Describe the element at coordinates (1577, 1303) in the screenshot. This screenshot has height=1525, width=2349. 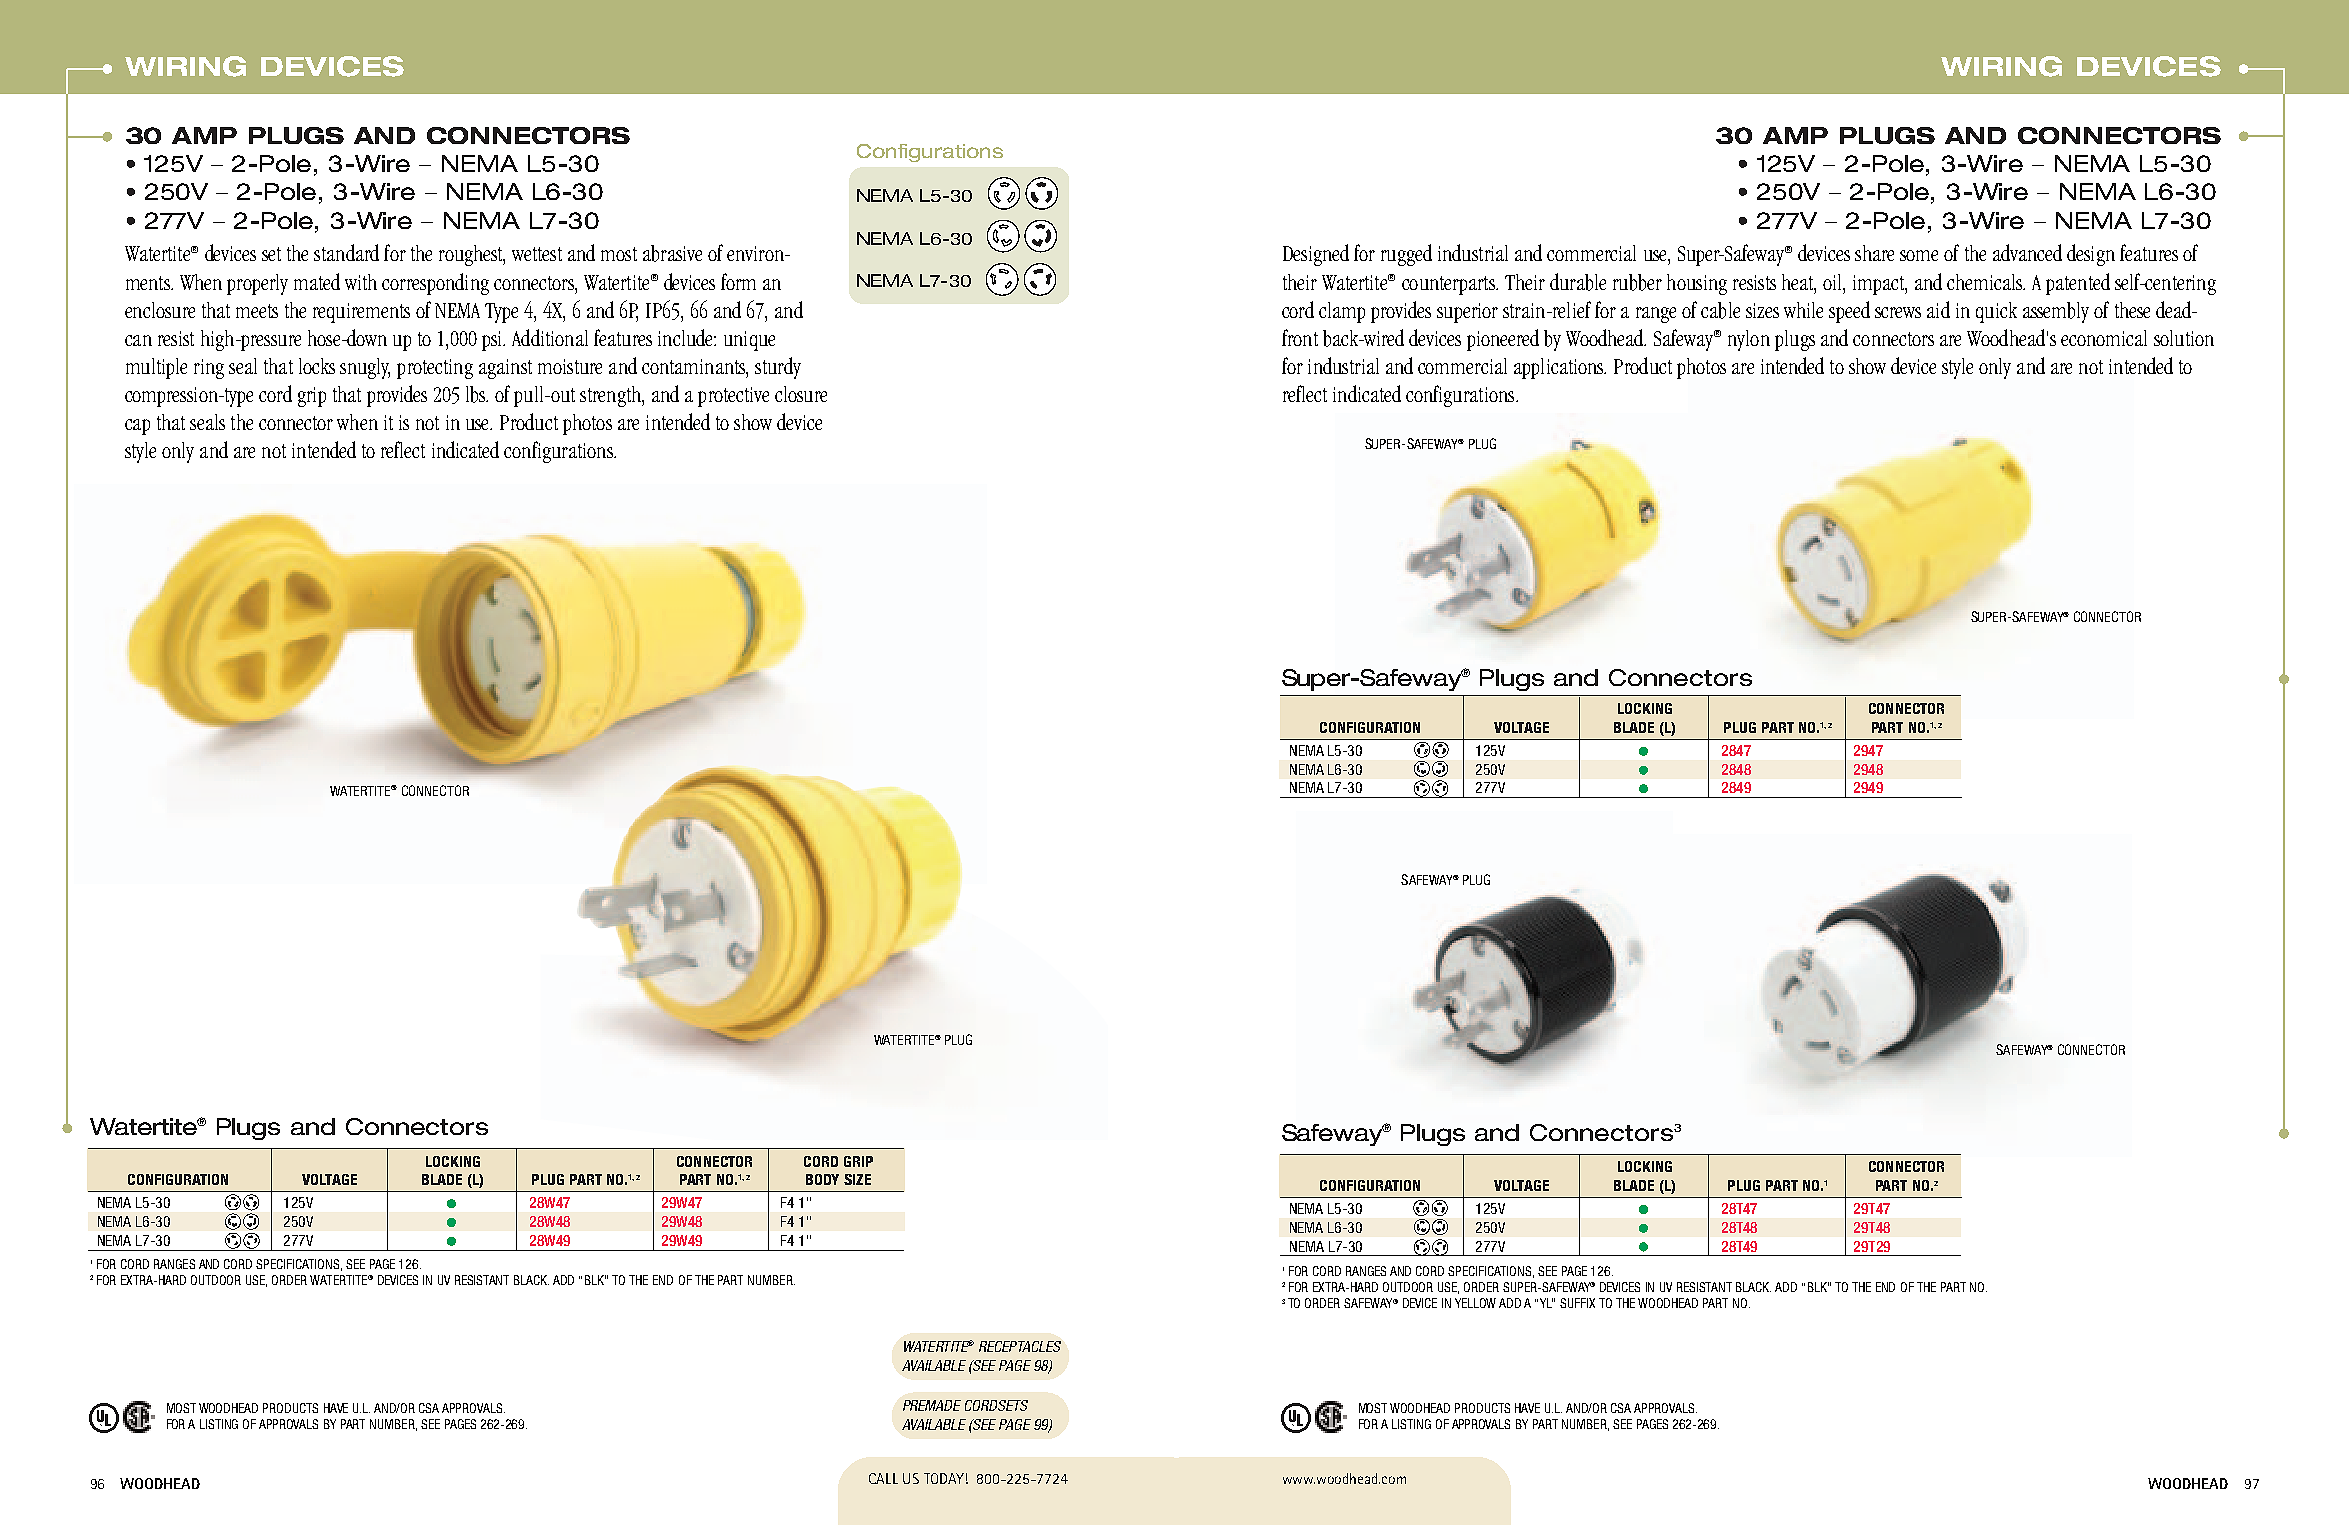
I see `SUFFIX` at that location.
